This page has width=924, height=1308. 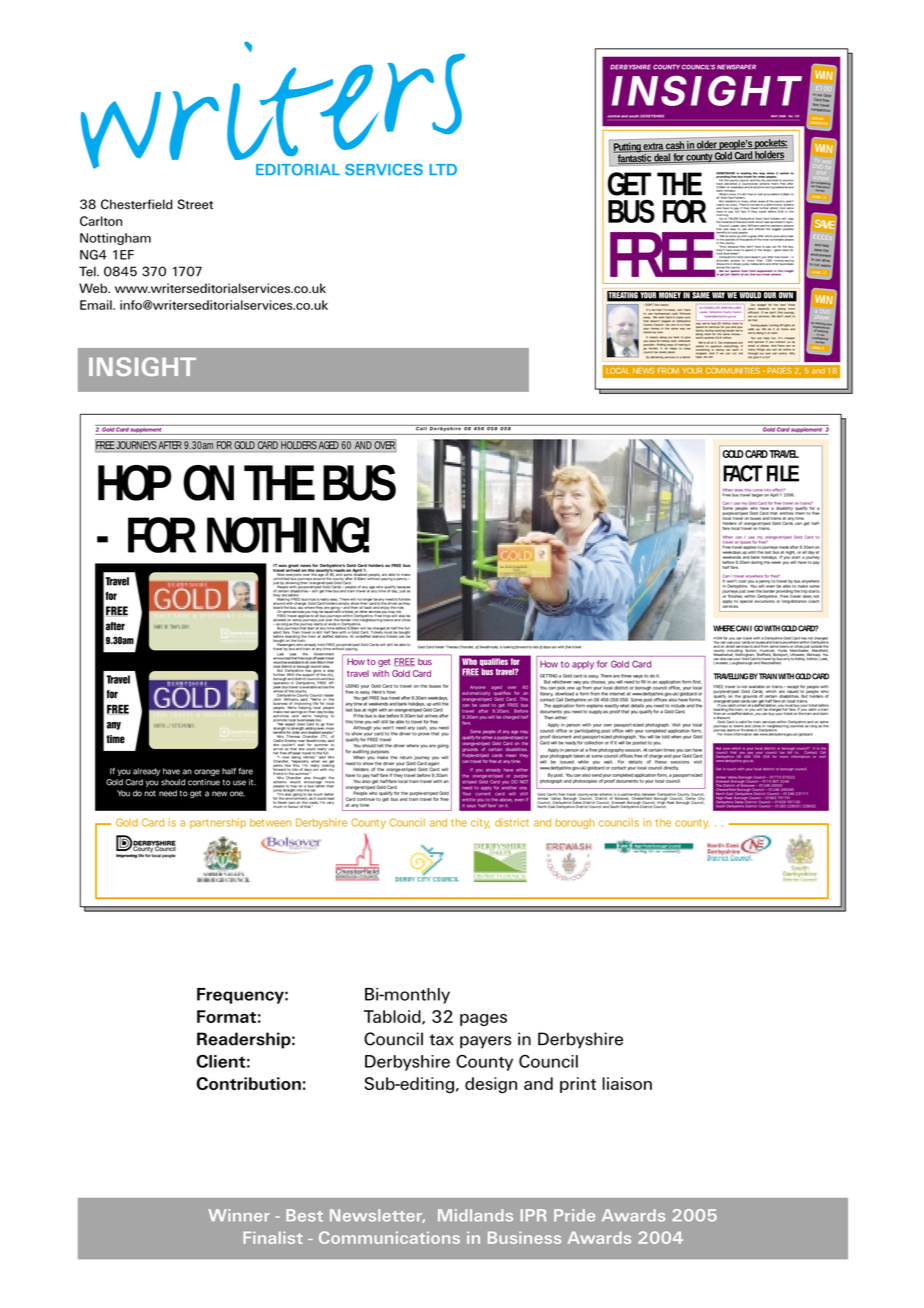 I want to click on liaison, so click(x=627, y=1083).
